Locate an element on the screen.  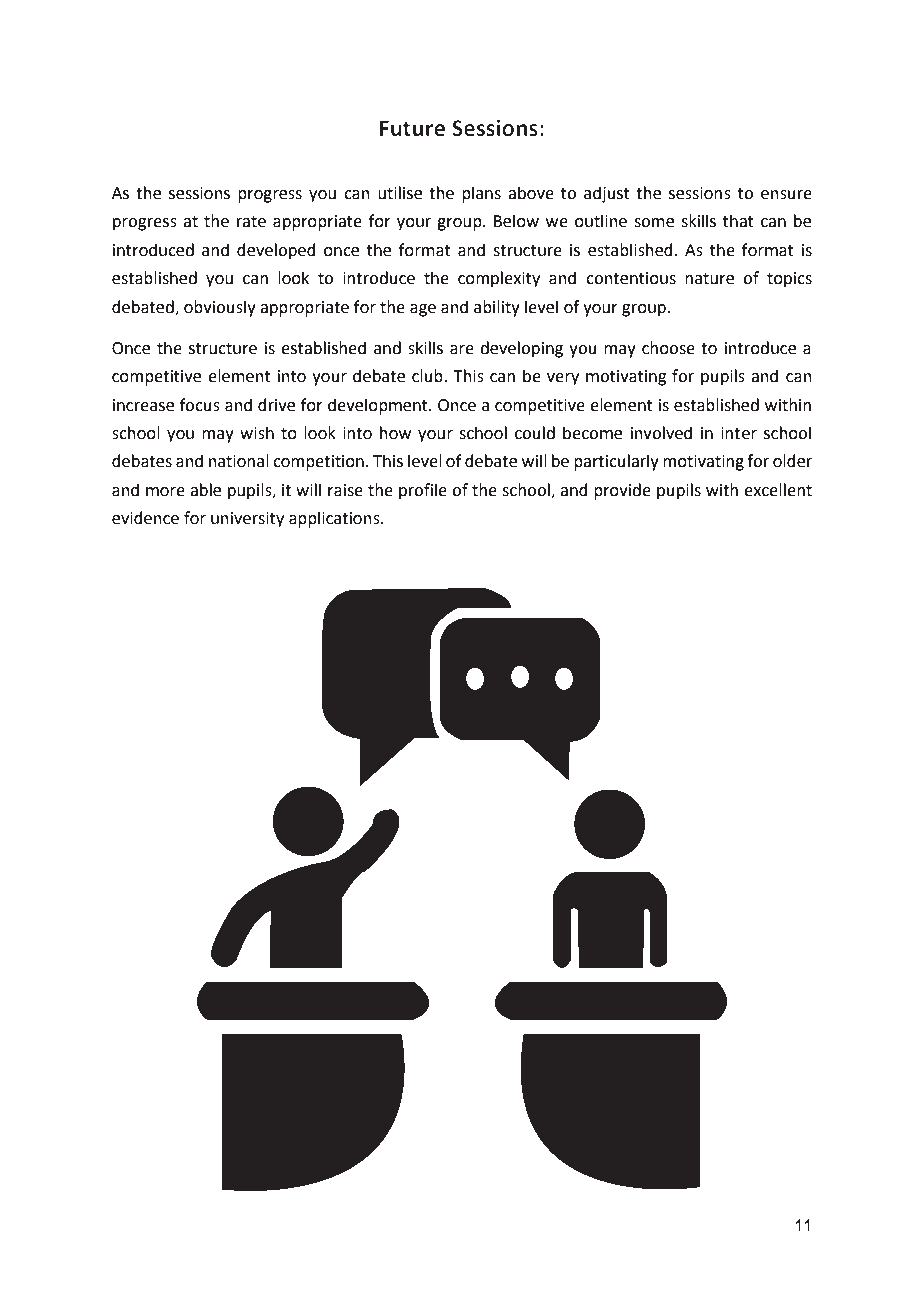
ability is located at coordinates (497, 308).
